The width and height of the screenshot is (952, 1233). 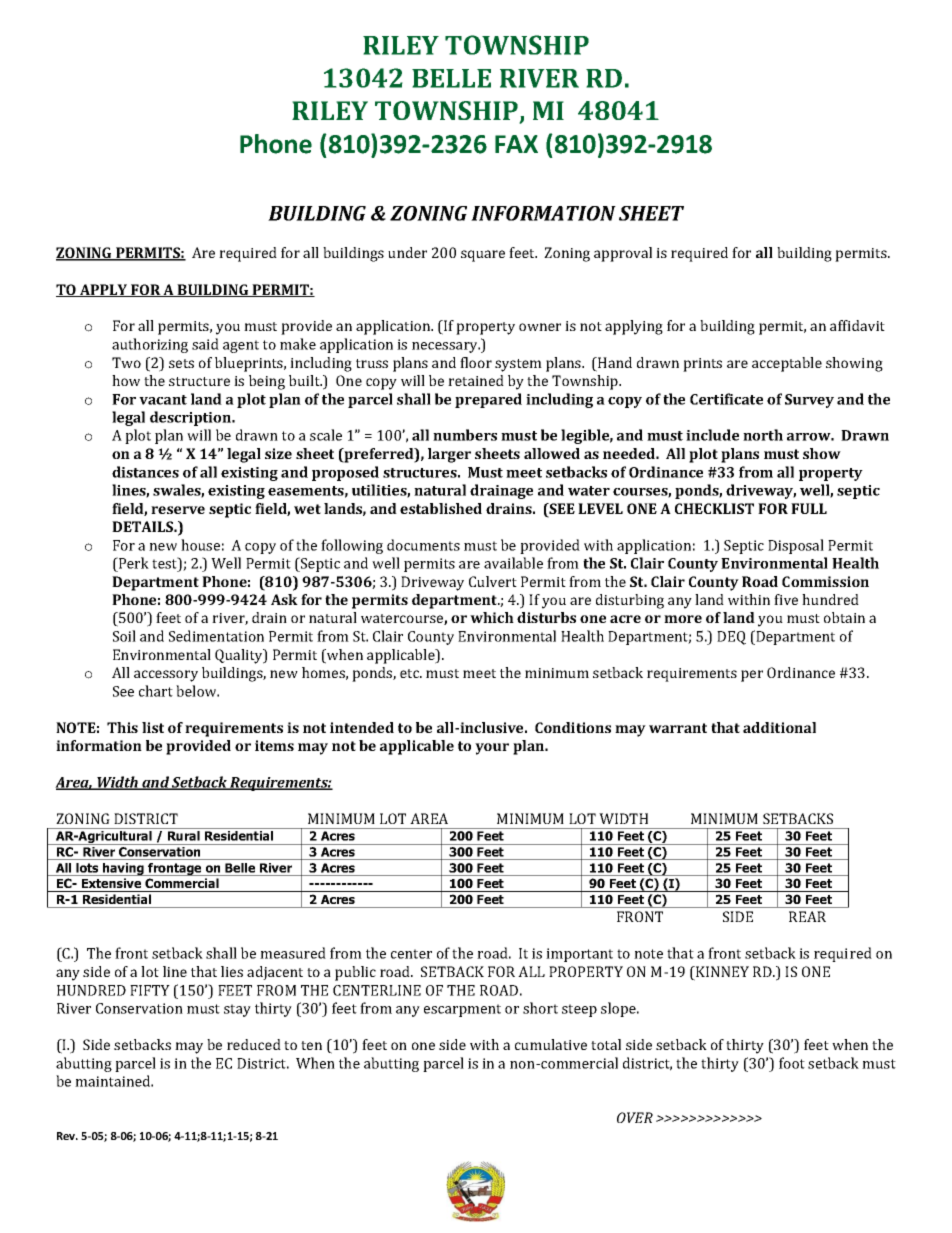 What do you see at coordinates (809, 401) in the screenshot?
I see `Survey` at bounding box center [809, 401].
